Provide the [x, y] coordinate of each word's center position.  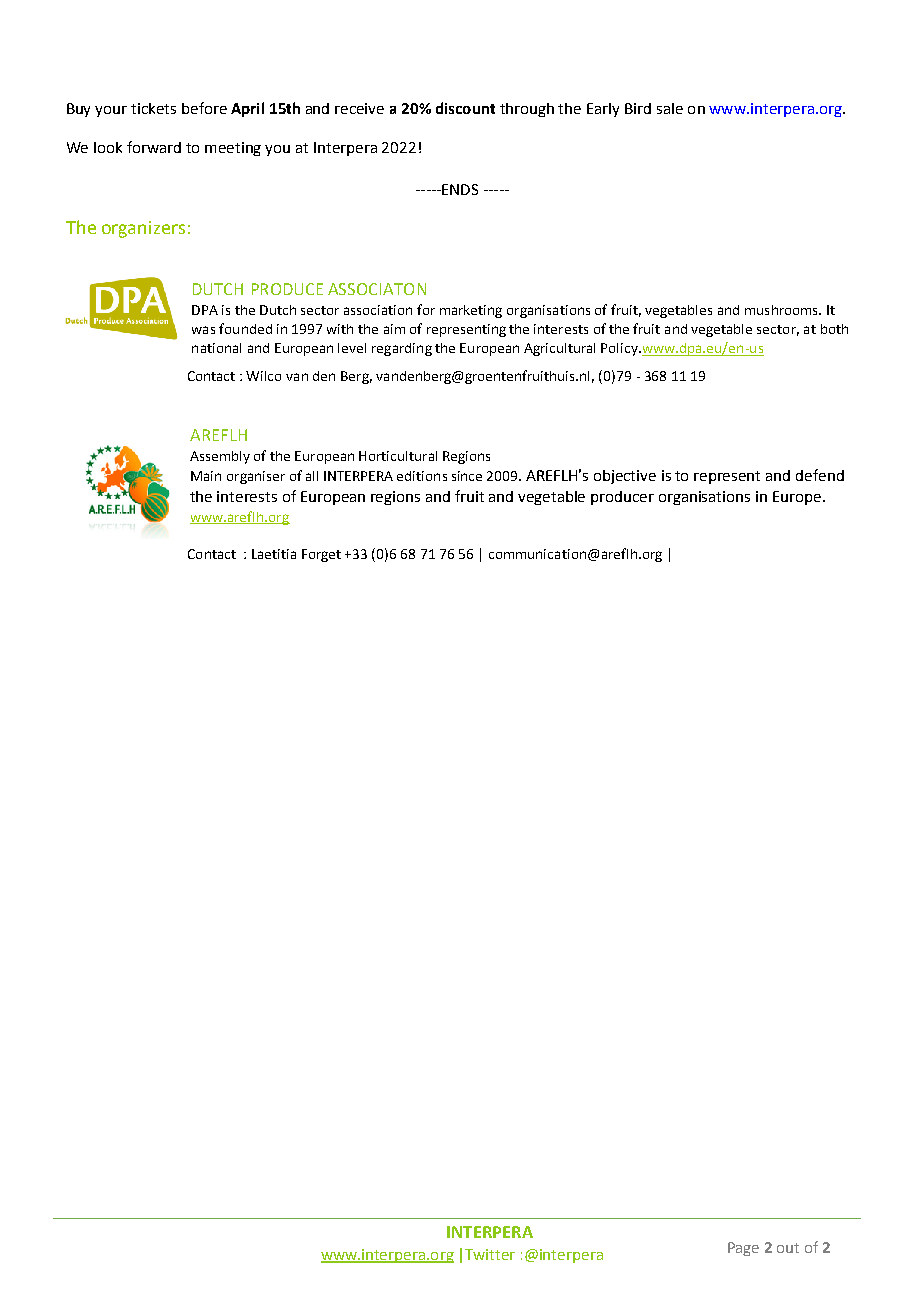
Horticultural [398, 456]
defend [820, 475]
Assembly [220, 457]
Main [206, 476]
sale [670, 108]
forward [154, 147]
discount [465, 108]
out [788, 1248]
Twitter [490, 1254]
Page [743, 1249]
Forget [321, 555]
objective [625, 477]
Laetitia [274, 554]
